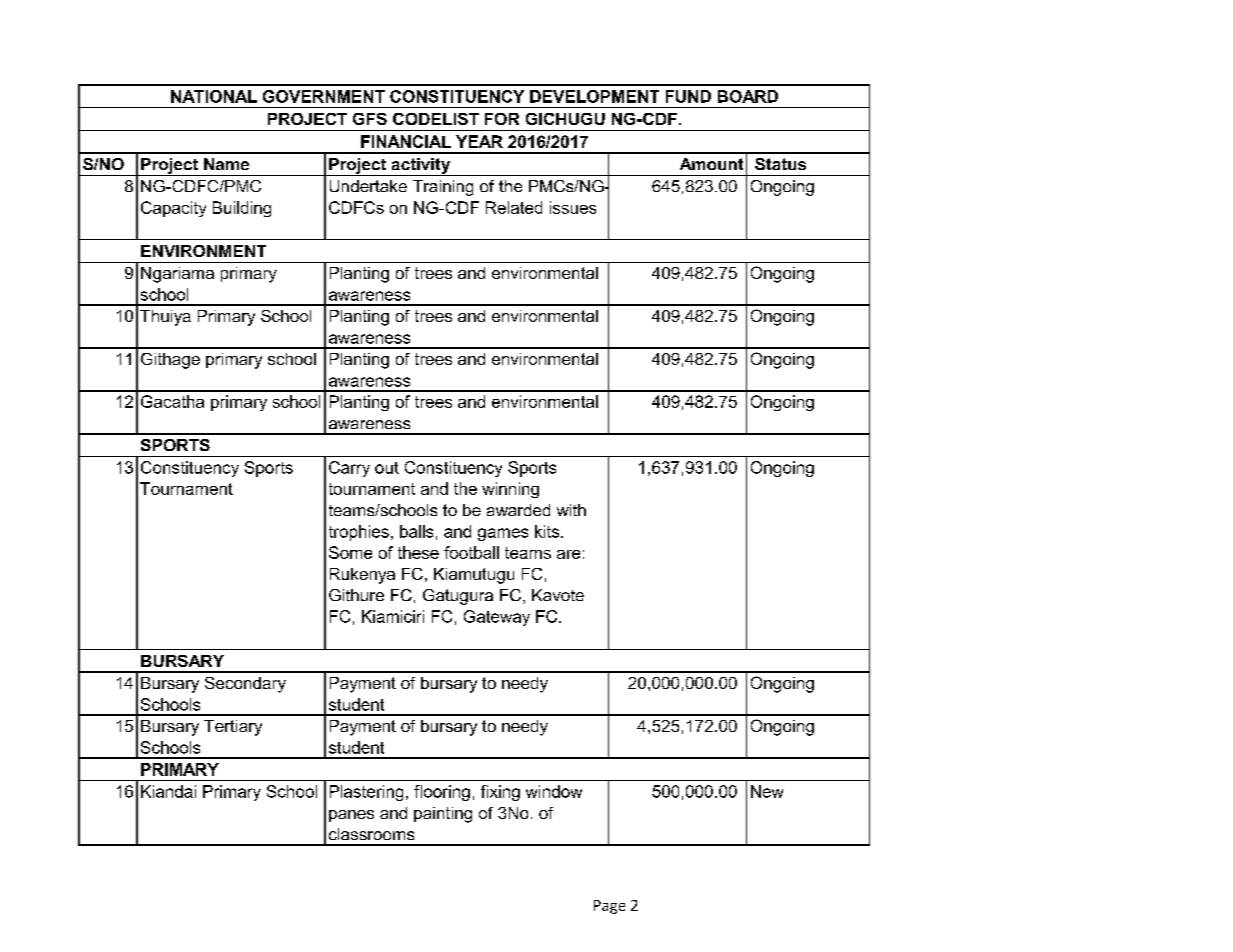 This document has height=952, width=1233. What do you see at coordinates (502, 119) in the document?
I see `FOR` at bounding box center [502, 119].
